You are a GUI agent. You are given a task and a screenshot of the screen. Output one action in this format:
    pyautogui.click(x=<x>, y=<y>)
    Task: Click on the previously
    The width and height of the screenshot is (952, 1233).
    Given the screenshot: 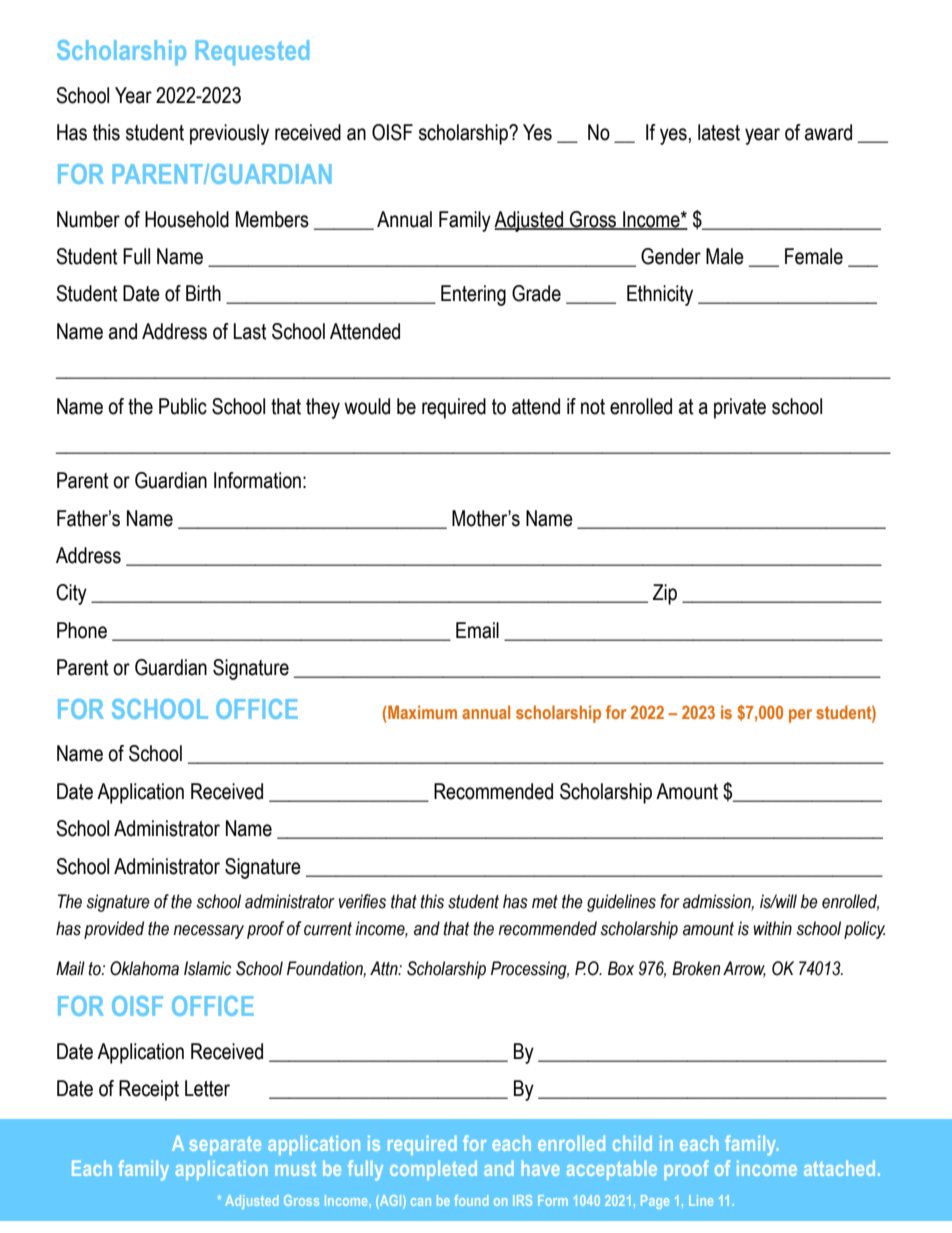 What is the action you would take?
    pyautogui.click(x=229, y=134)
